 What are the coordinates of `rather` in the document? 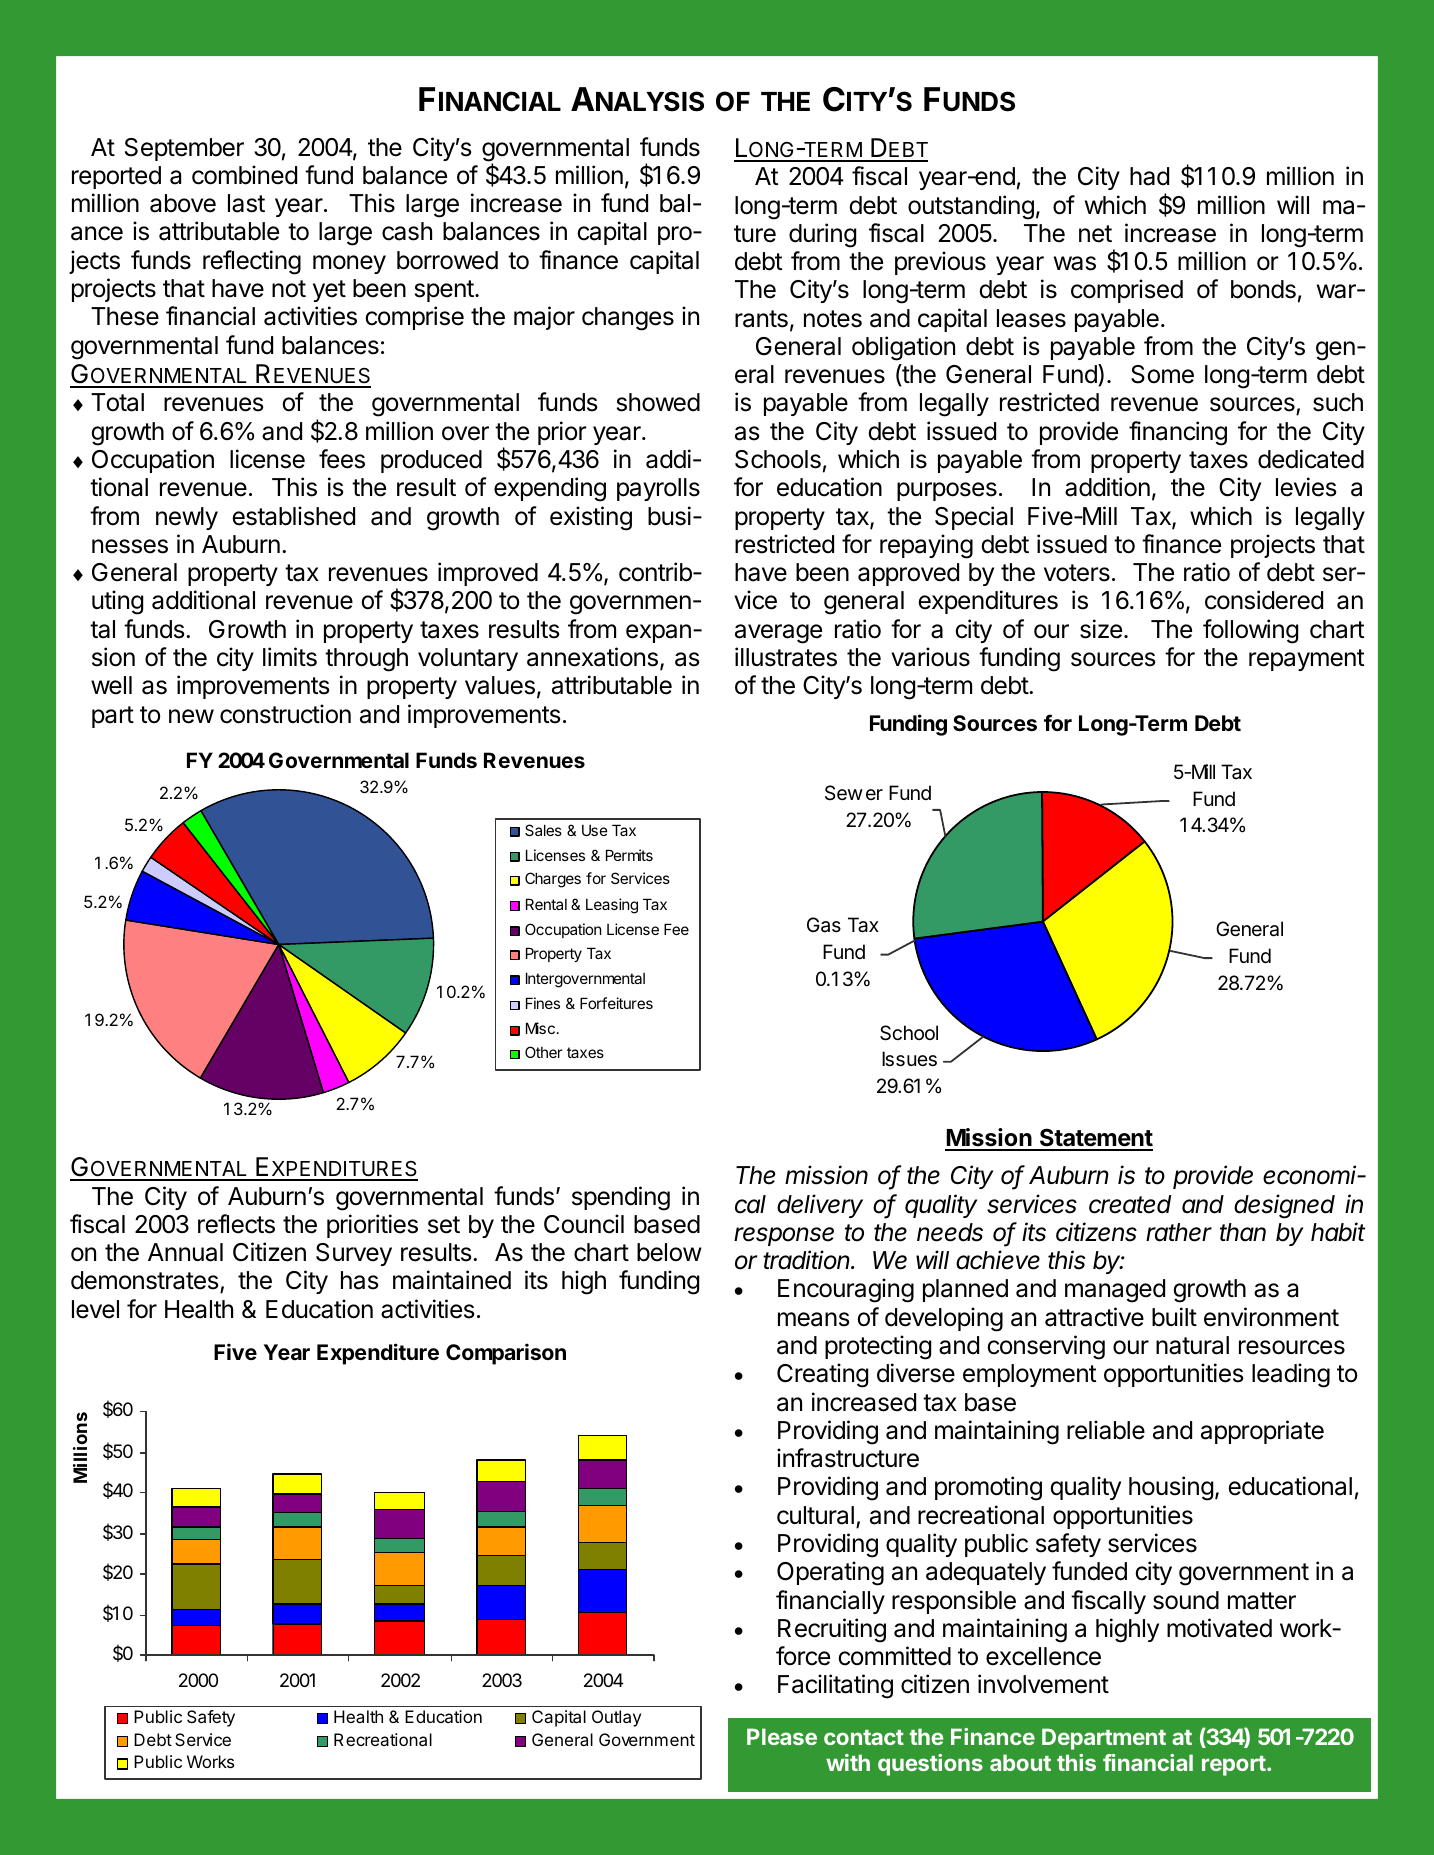 It's located at (1179, 1232).
